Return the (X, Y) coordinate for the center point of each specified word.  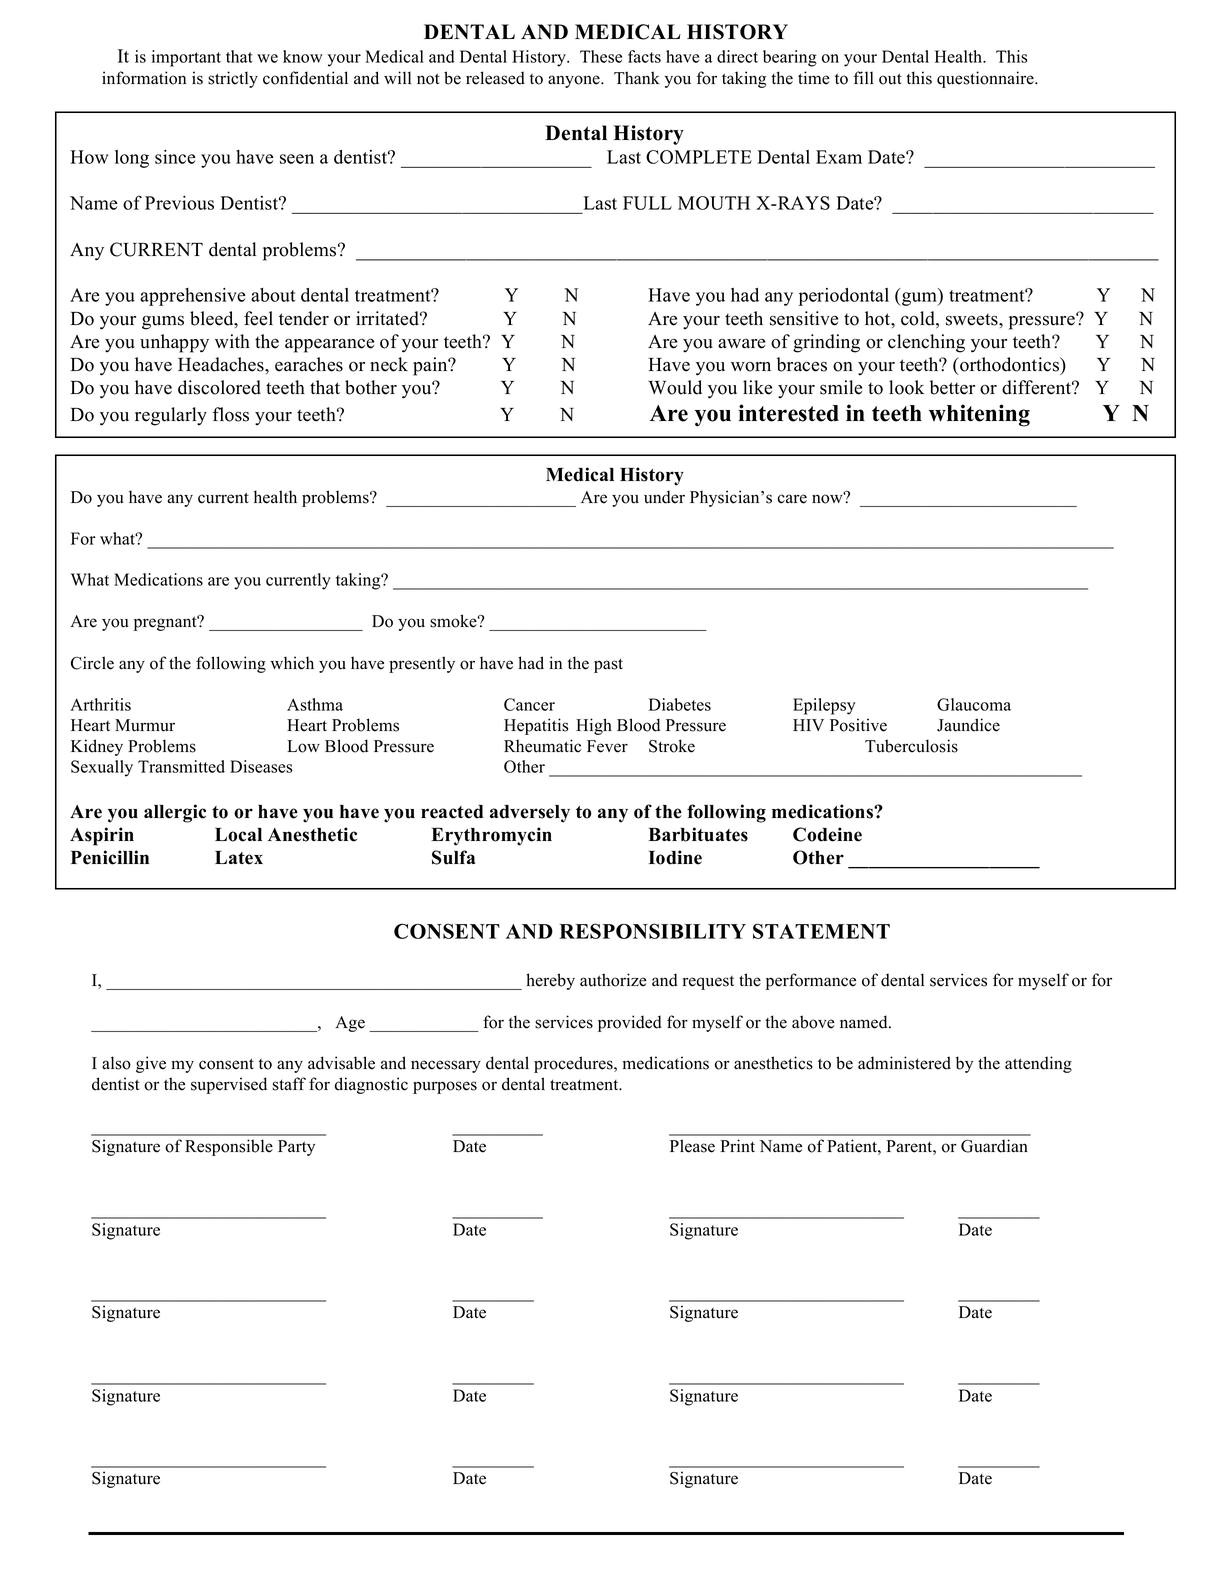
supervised (229, 1085)
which (292, 663)
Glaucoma (974, 704)
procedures (574, 1064)
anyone (575, 81)
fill (864, 77)
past (608, 665)
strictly (233, 79)
